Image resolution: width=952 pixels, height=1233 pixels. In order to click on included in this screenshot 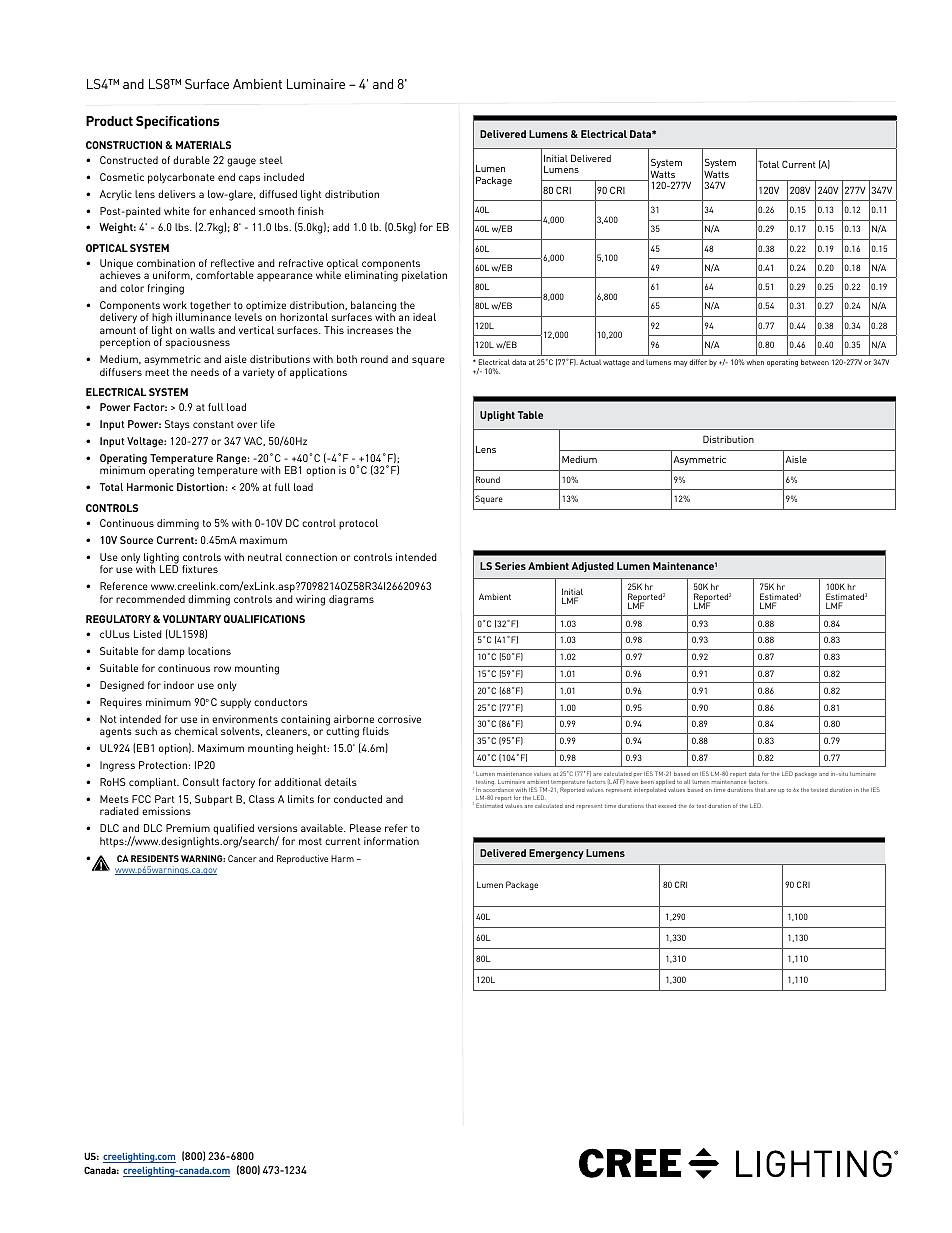, I will do `click(284, 177)`.
